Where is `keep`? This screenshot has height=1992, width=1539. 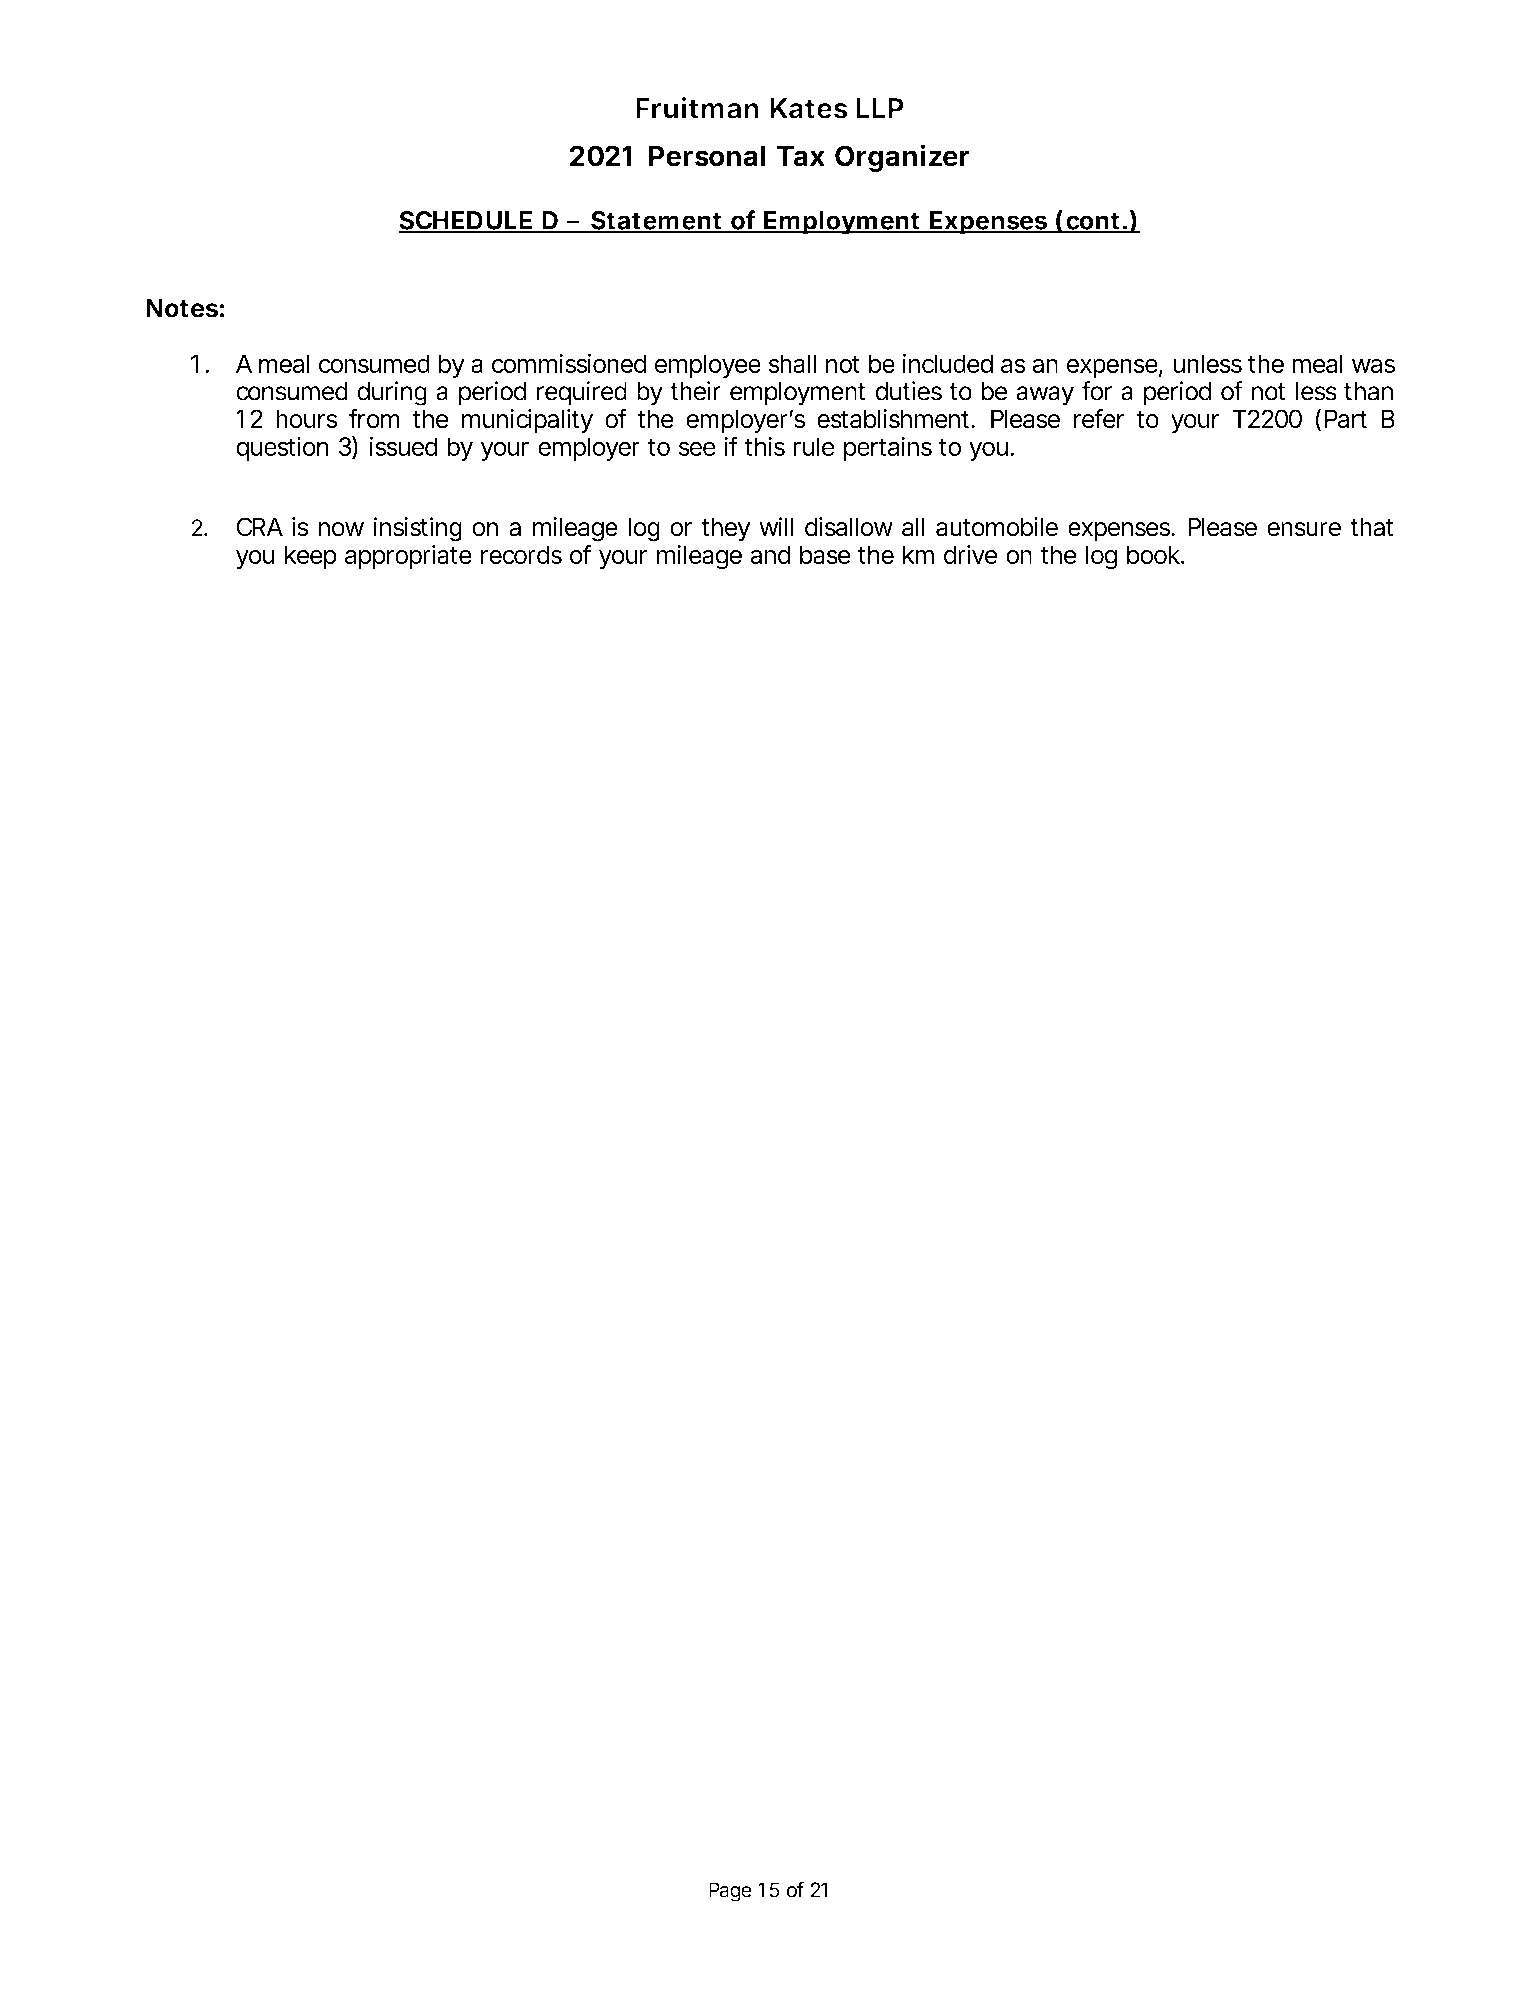
keep is located at coordinates (311, 557).
